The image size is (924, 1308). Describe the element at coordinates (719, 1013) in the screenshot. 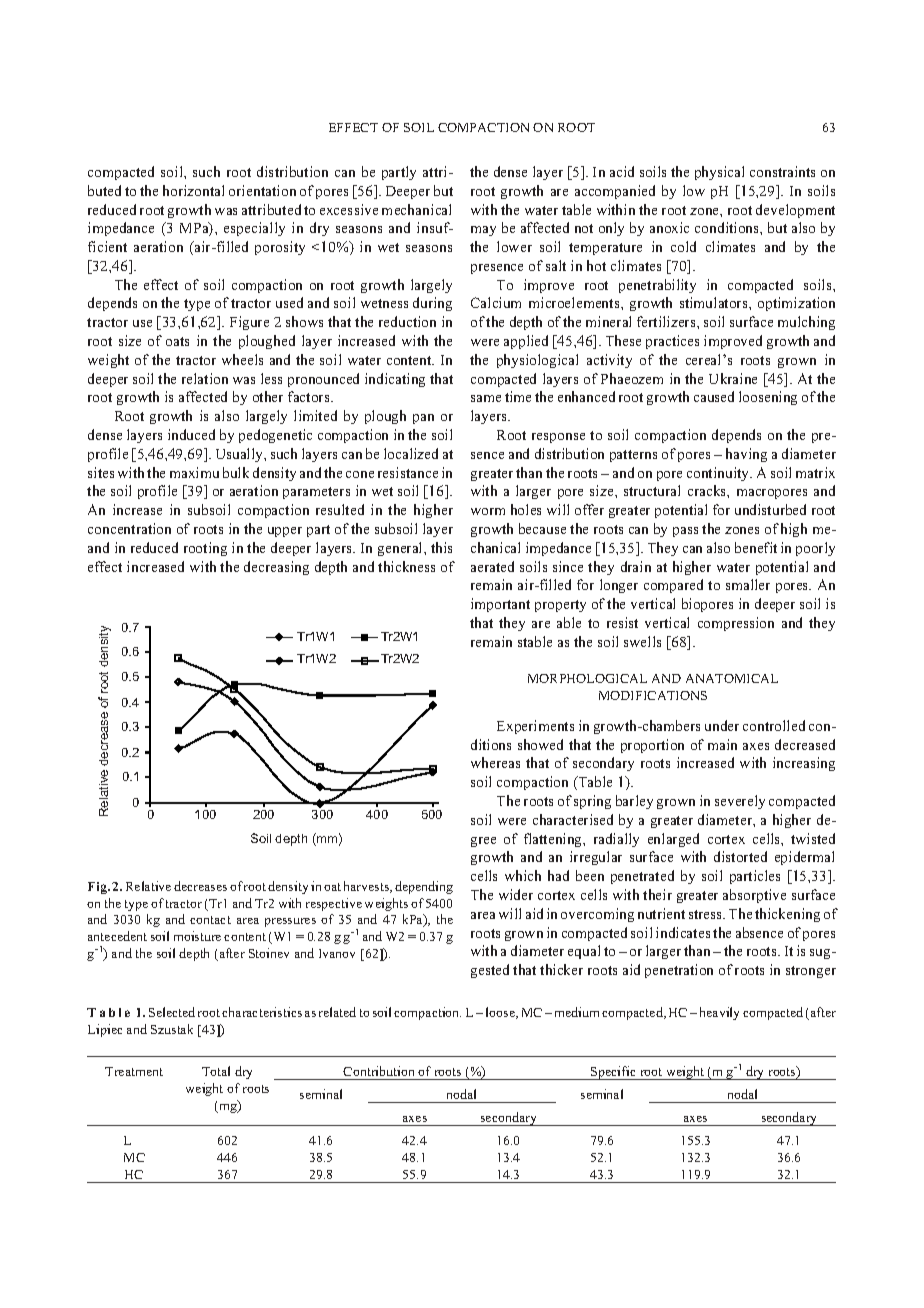

I see `heavily` at that location.
